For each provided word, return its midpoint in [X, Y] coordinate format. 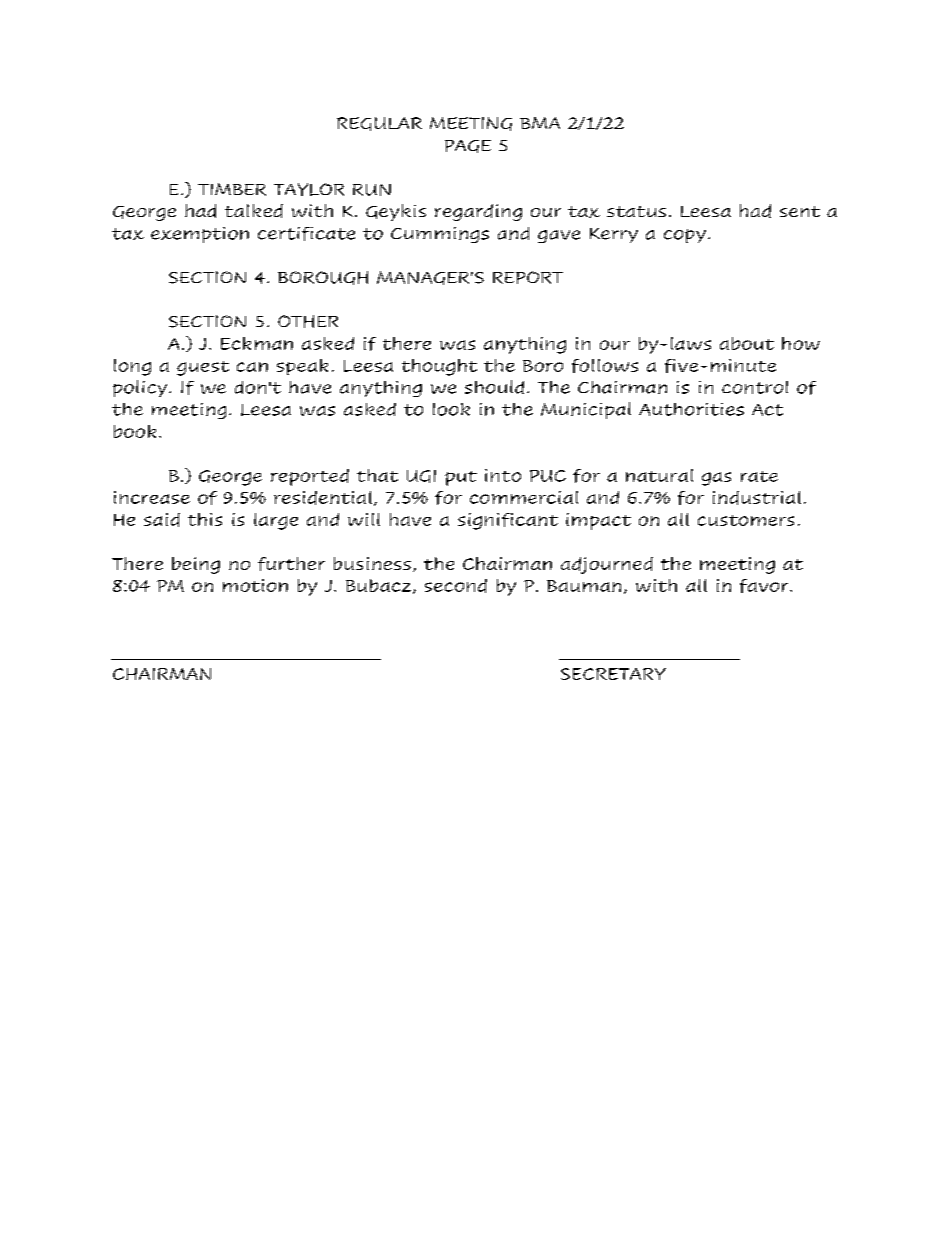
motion [255, 585]
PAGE [468, 146]
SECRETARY [613, 674]
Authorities [691, 409]
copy [685, 236]
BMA [540, 123]
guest [203, 368]
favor [765, 586]
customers [746, 520]
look [451, 409]
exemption [200, 235]
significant [508, 521]
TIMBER [232, 189]
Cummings [440, 235]
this [205, 519]
